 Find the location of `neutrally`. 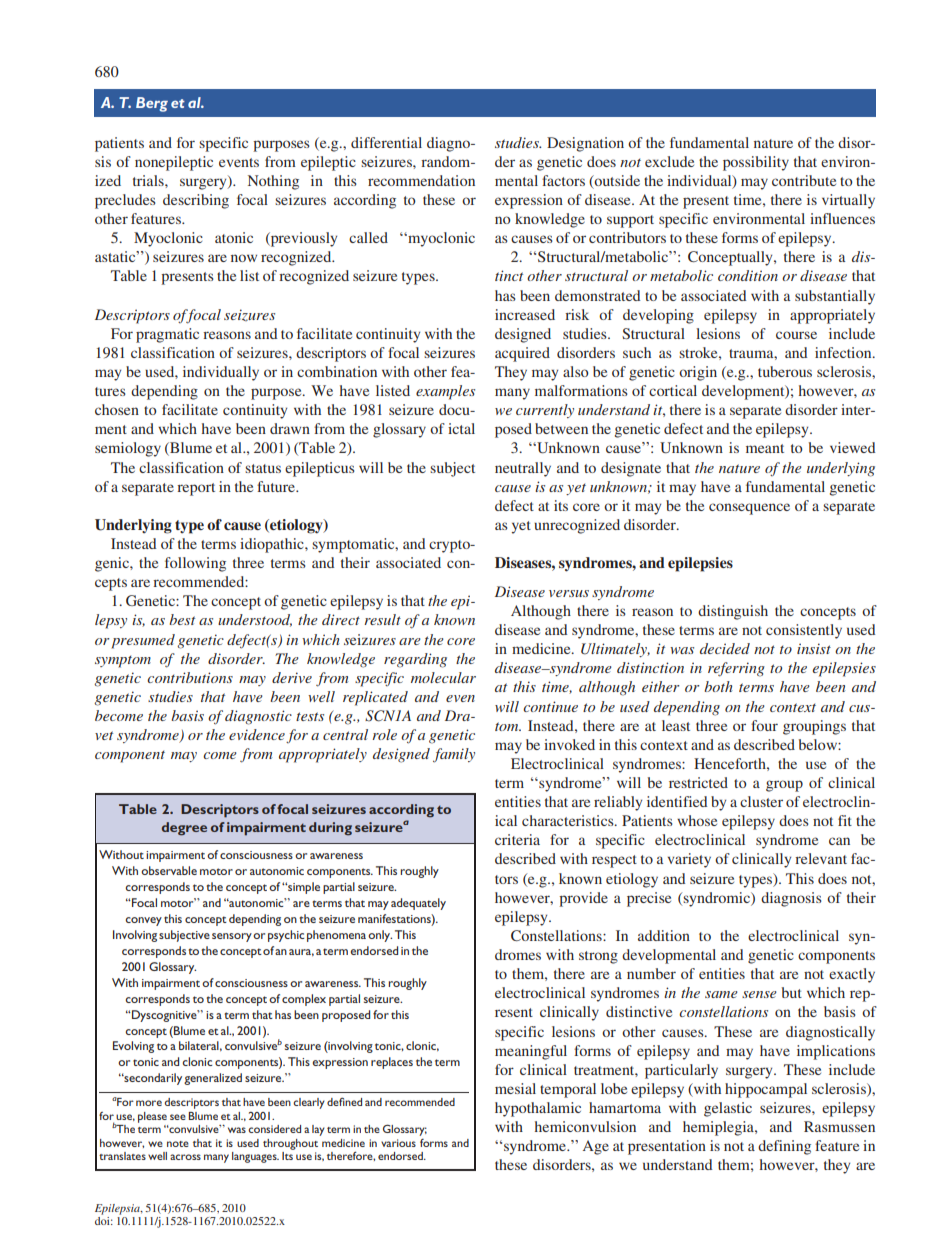

neutrally is located at coordinates (523, 469).
